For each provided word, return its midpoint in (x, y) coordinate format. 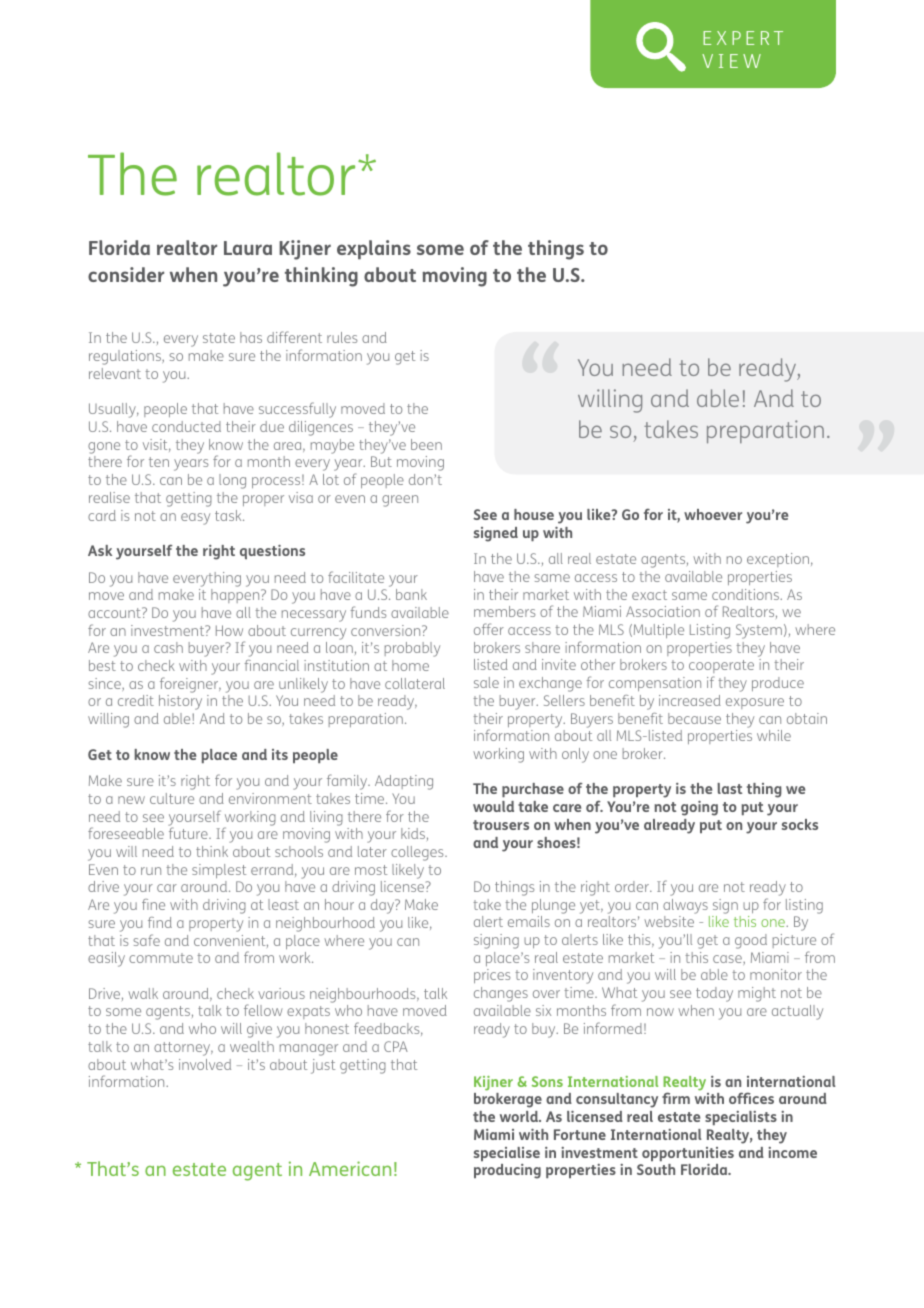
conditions (746, 594)
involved (205, 1064)
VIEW (731, 61)
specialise (507, 1154)
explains (374, 250)
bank (411, 594)
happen (236, 596)
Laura (248, 248)
